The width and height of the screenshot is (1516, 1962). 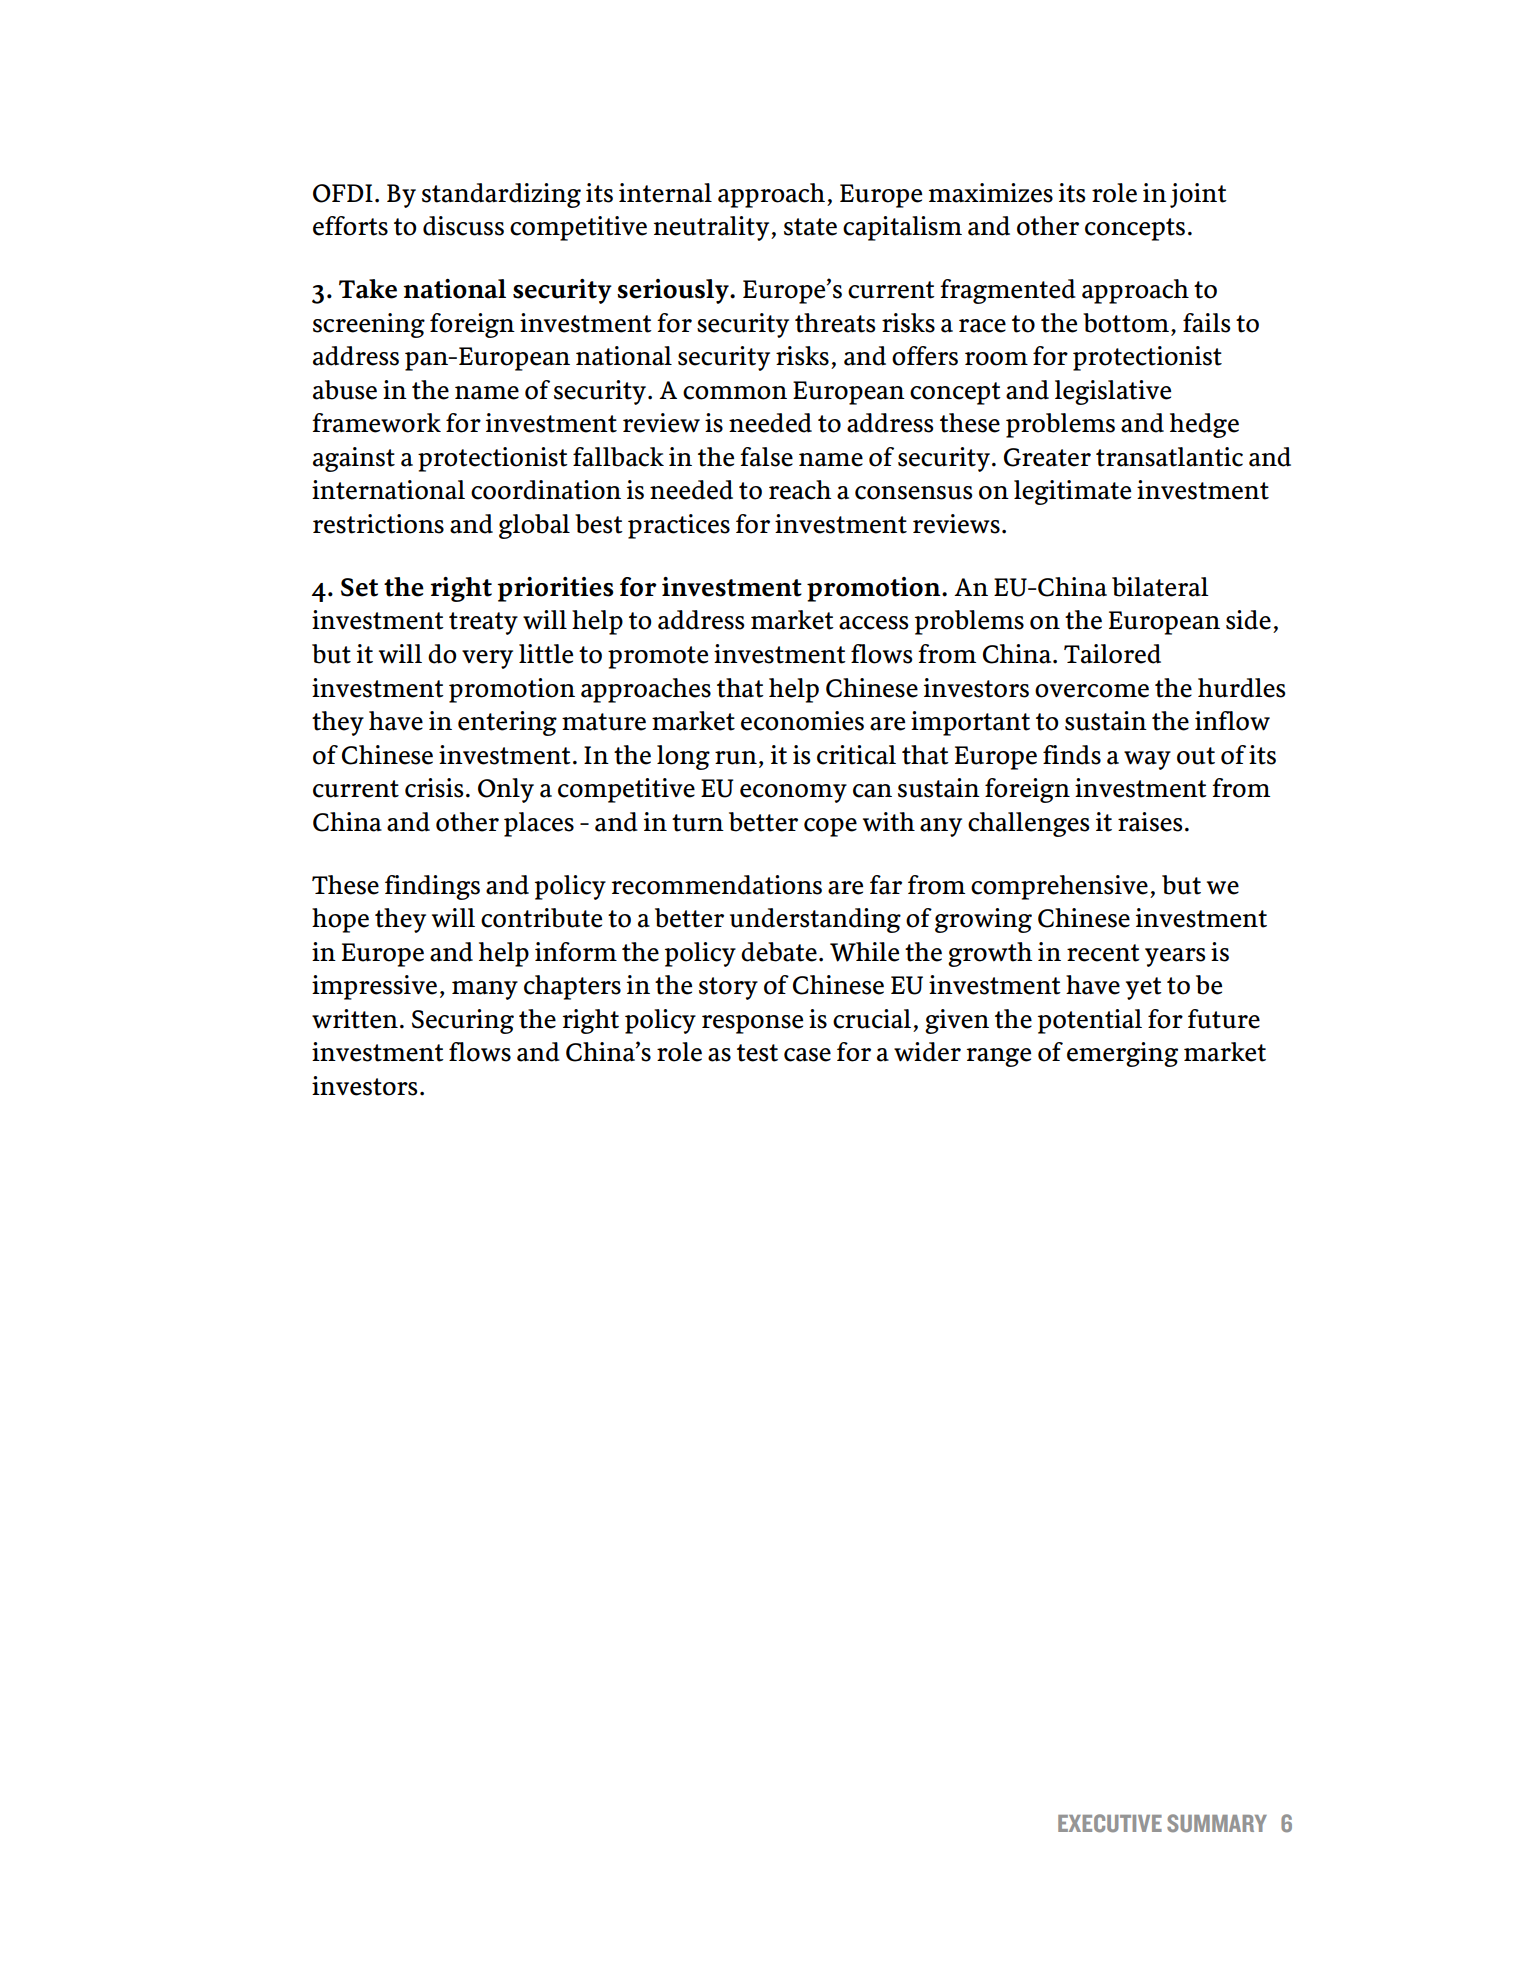 What do you see at coordinates (752, 1024) in the screenshot?
I see `response` at bounding box center [752, 1024].
